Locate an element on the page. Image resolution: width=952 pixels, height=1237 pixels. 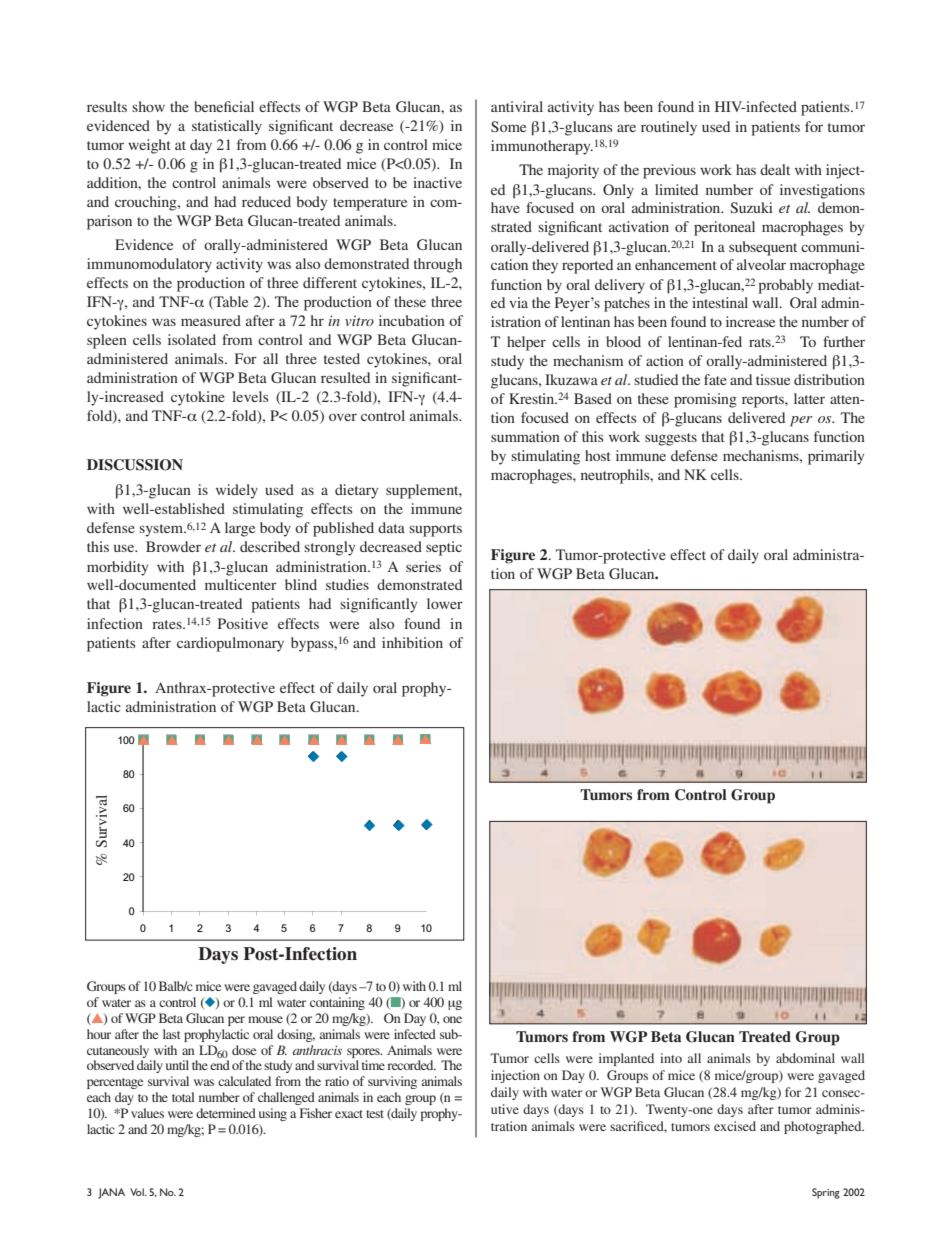
Some is located at coordinates (508, 126).
